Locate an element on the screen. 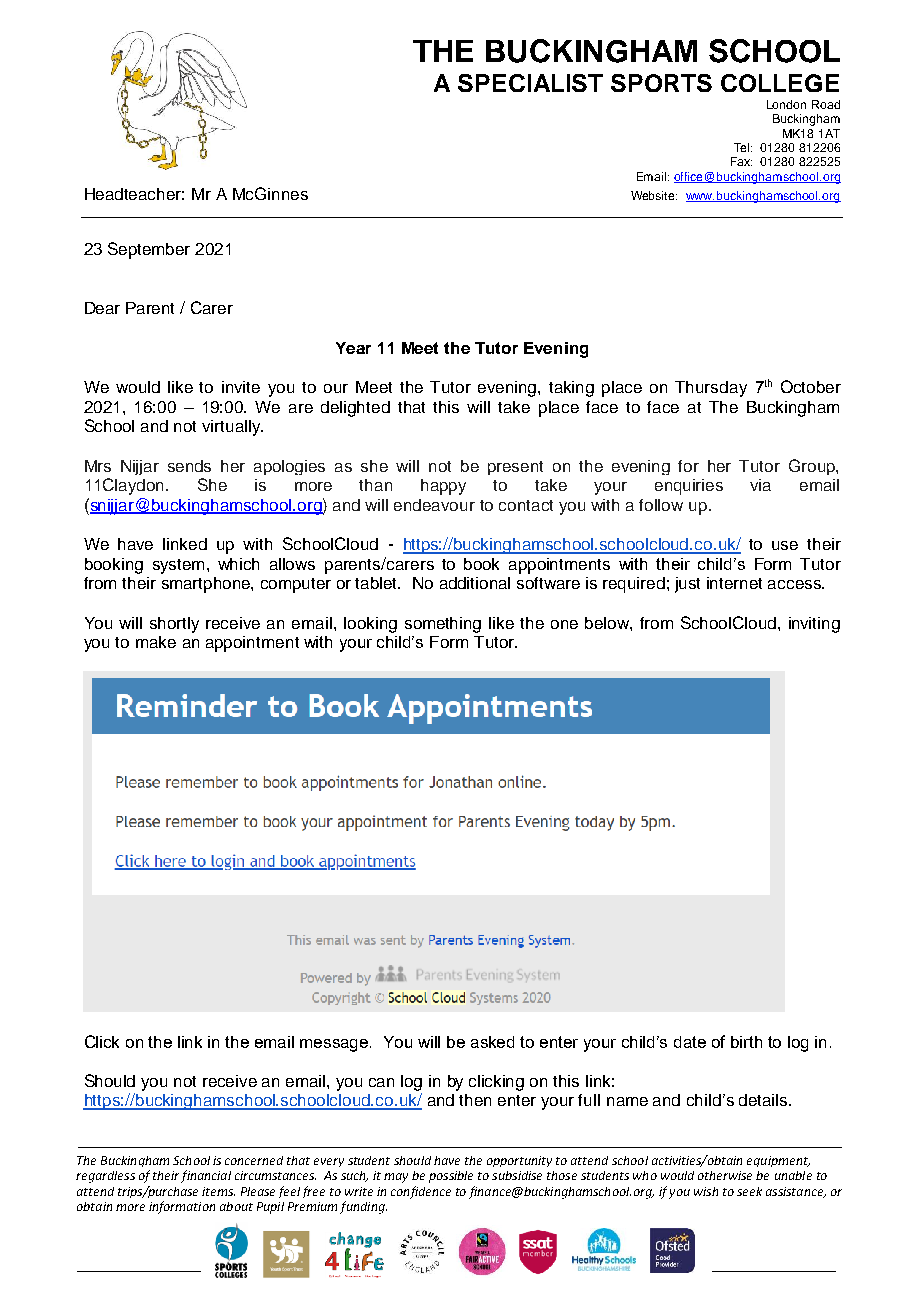 This screenshot has height=1308, width=924. financial is located at coordinates (206, 1176).
